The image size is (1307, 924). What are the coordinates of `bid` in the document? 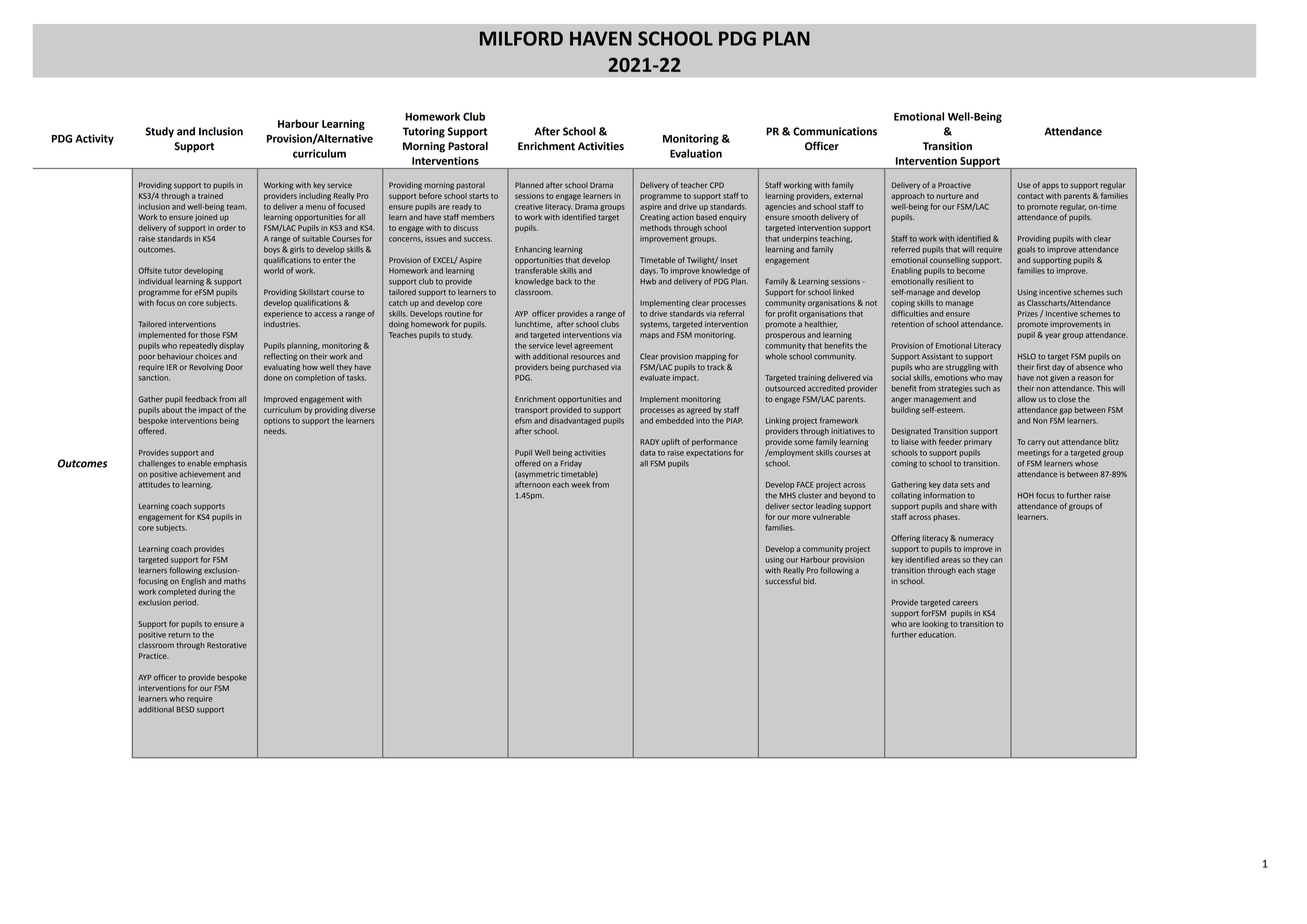 It's located at (809, 581).
